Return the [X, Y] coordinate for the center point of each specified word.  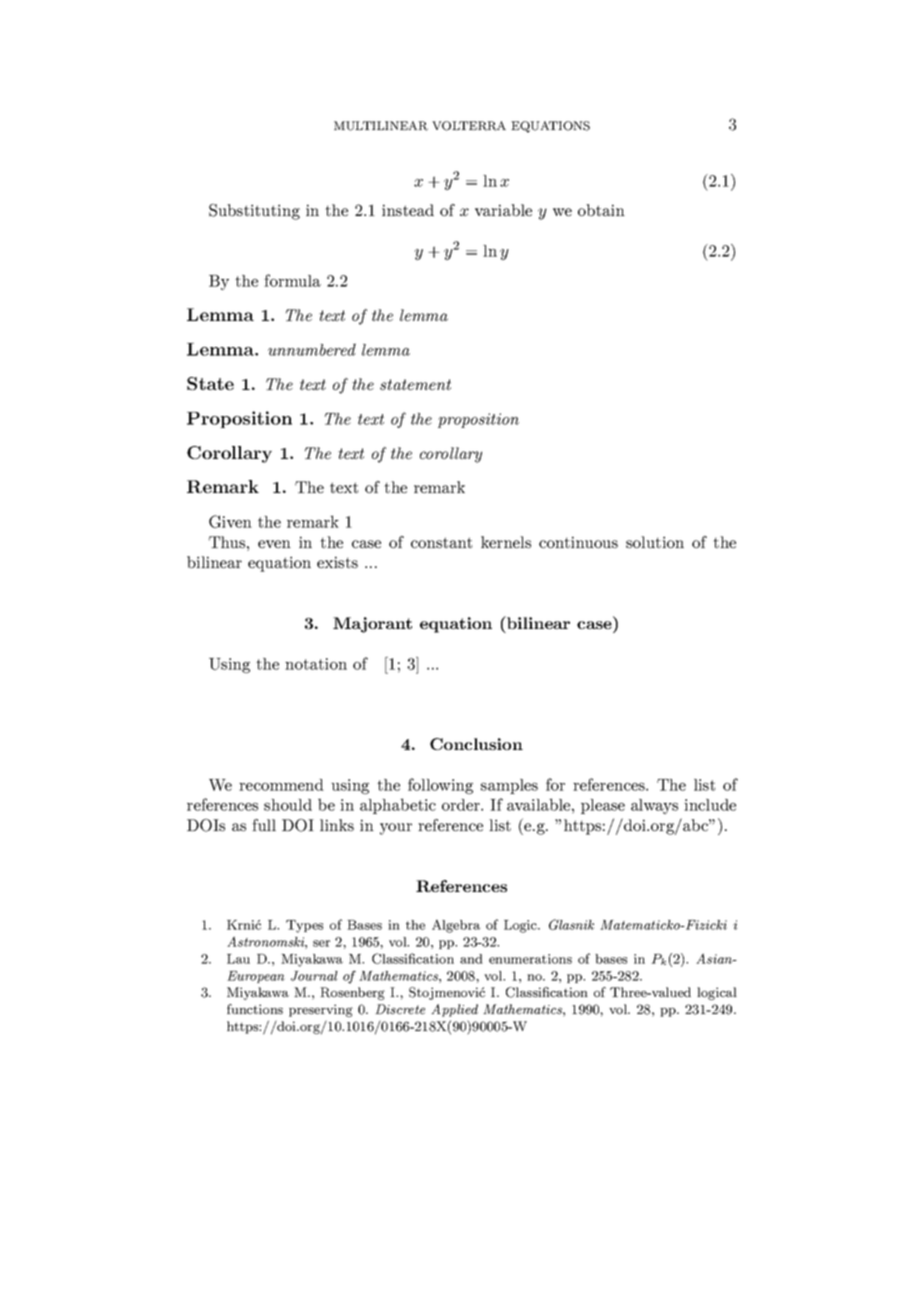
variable [503, 210]
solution [655, 542]
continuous [578, 542]
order [462, 805]
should [288, 805]
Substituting [254, 212]
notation [316, 664]
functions [255, 1009]
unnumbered [312, 349]
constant [441, 542]
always [654, 806]
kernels [506, 542]
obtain [601, 210]
